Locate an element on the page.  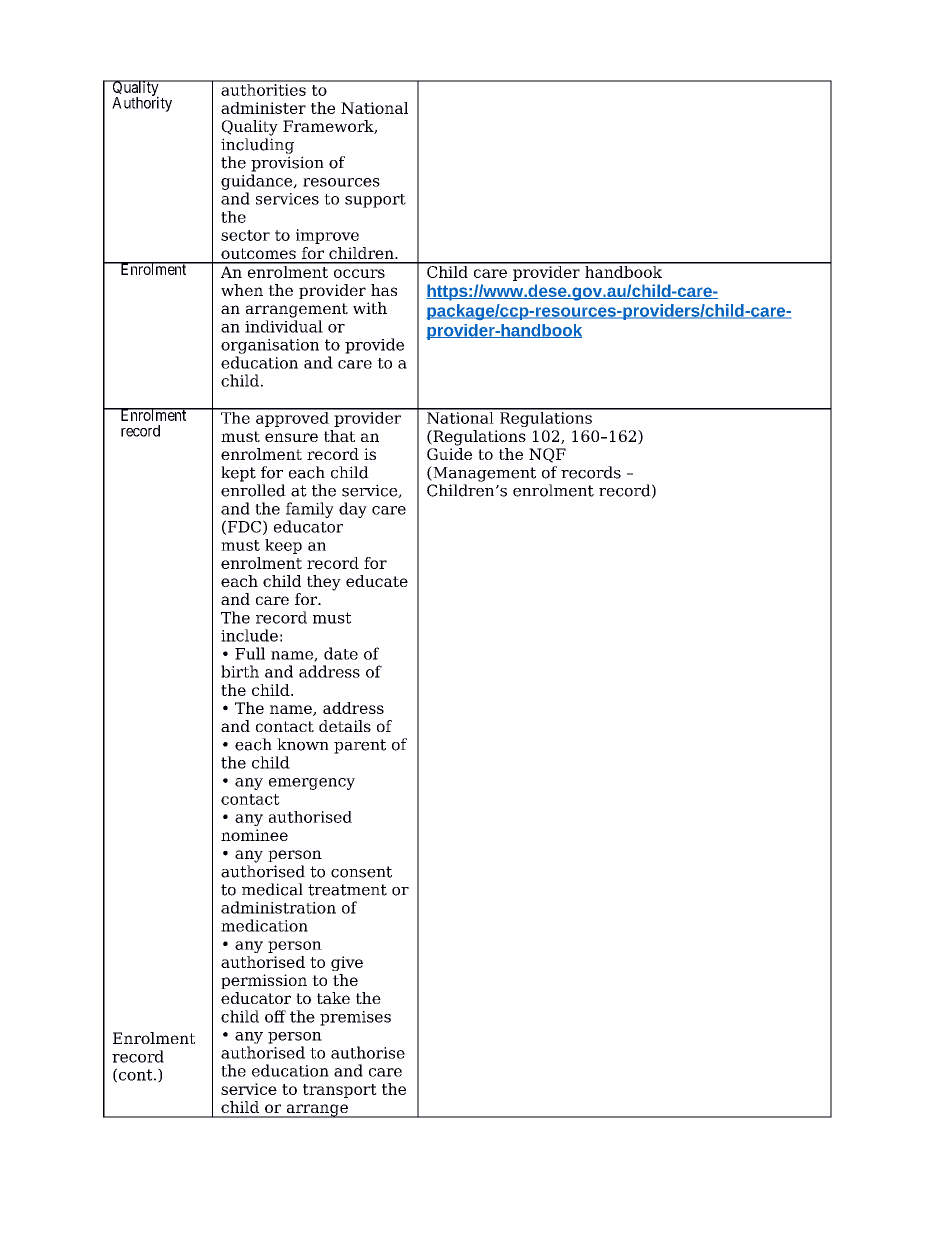
when is located at coordinates (242, 290).
